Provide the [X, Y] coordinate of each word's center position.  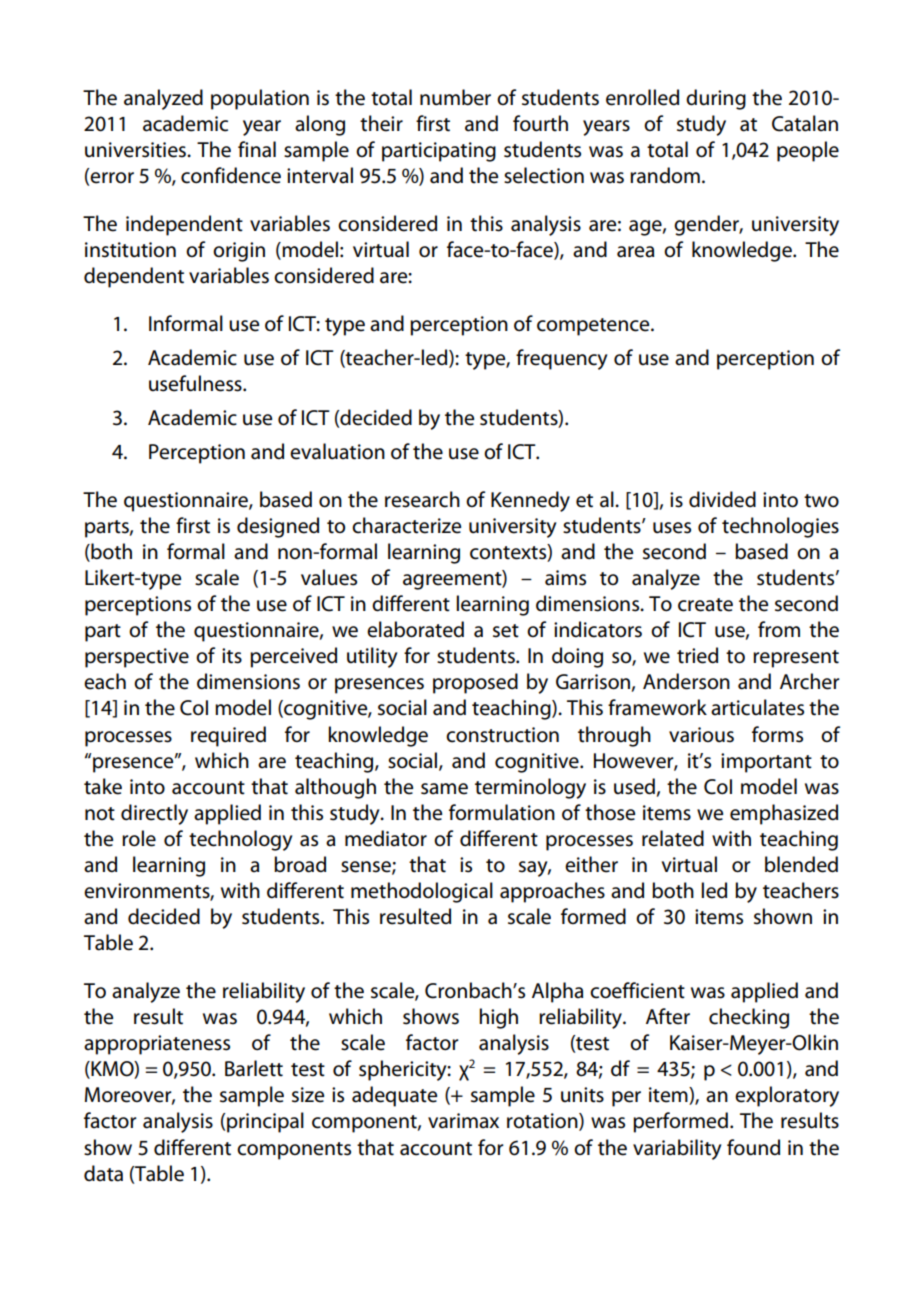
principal [265, 1122]
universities [136, 150]
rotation [543, 1122]
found [753, 1147]
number [455, 97]
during [716, 99]
